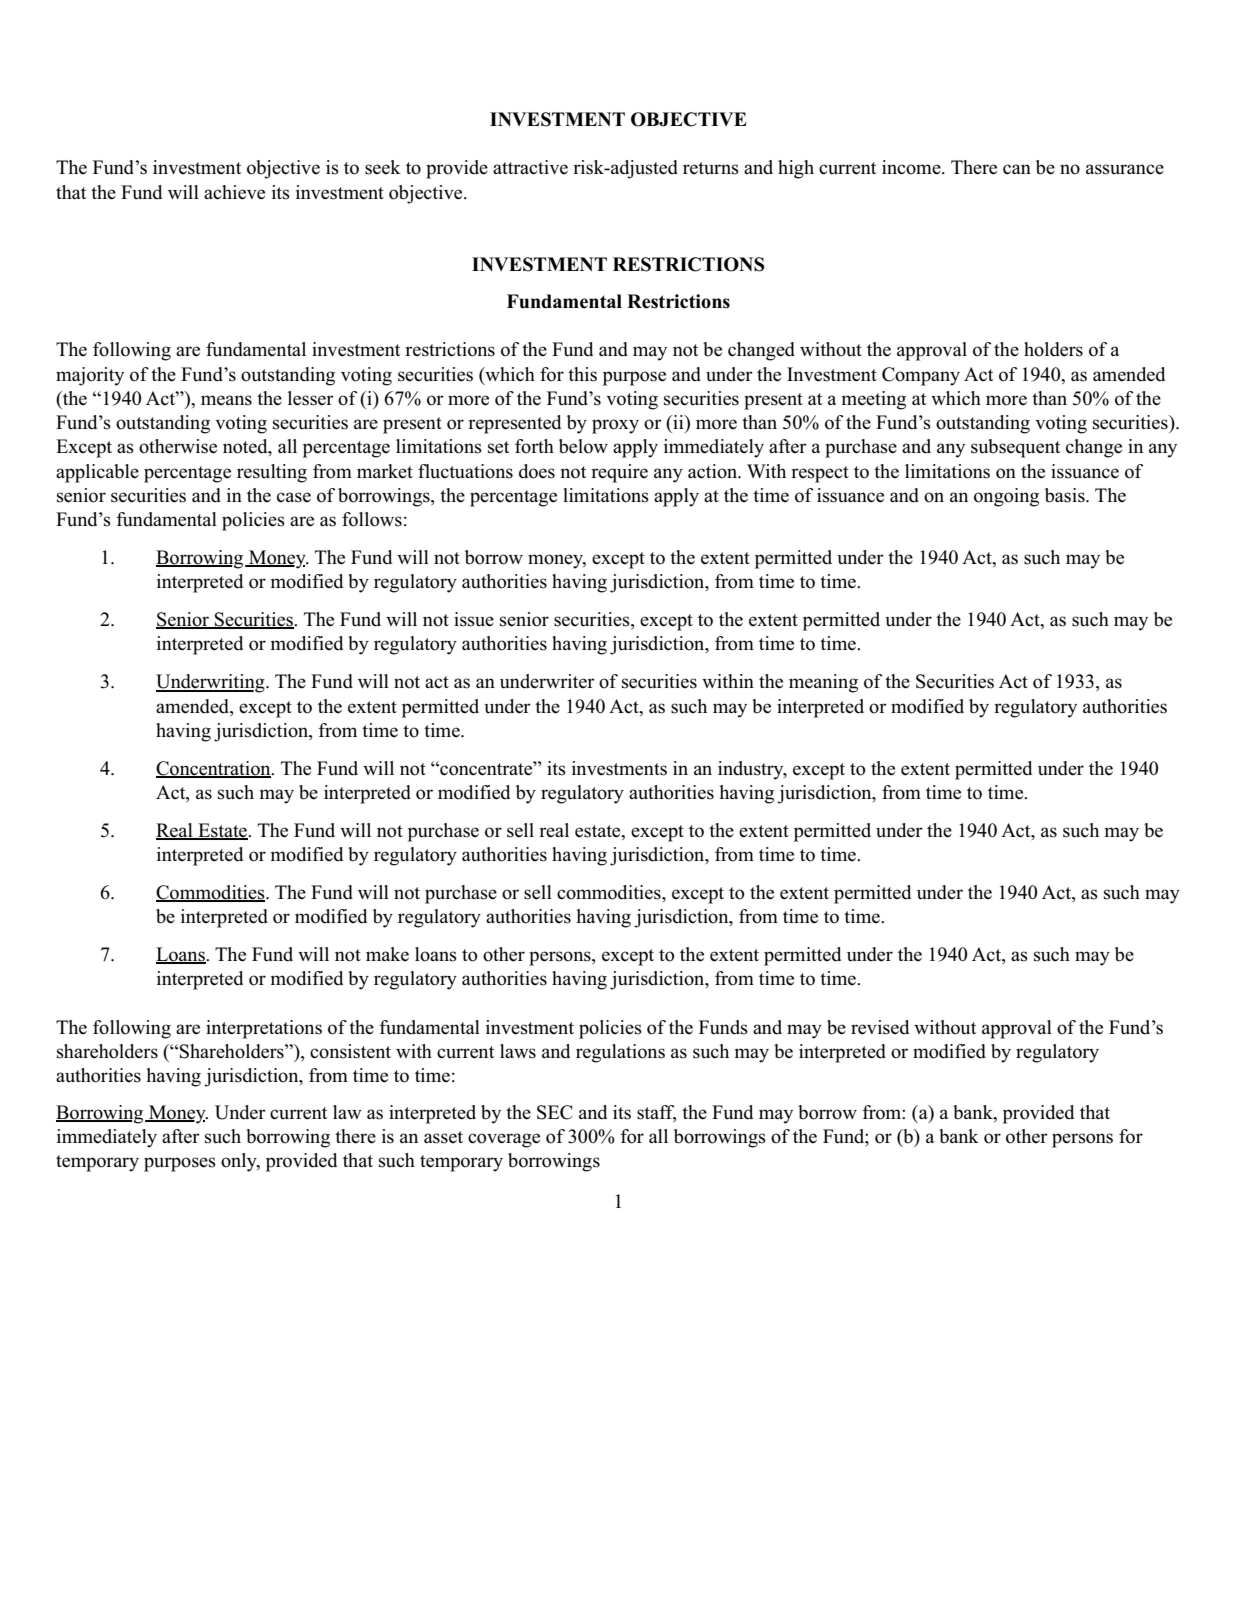 Image resolution: width=1237 pixels, height=1601 pixels. I want to click on revised, so click(880, 1027).
